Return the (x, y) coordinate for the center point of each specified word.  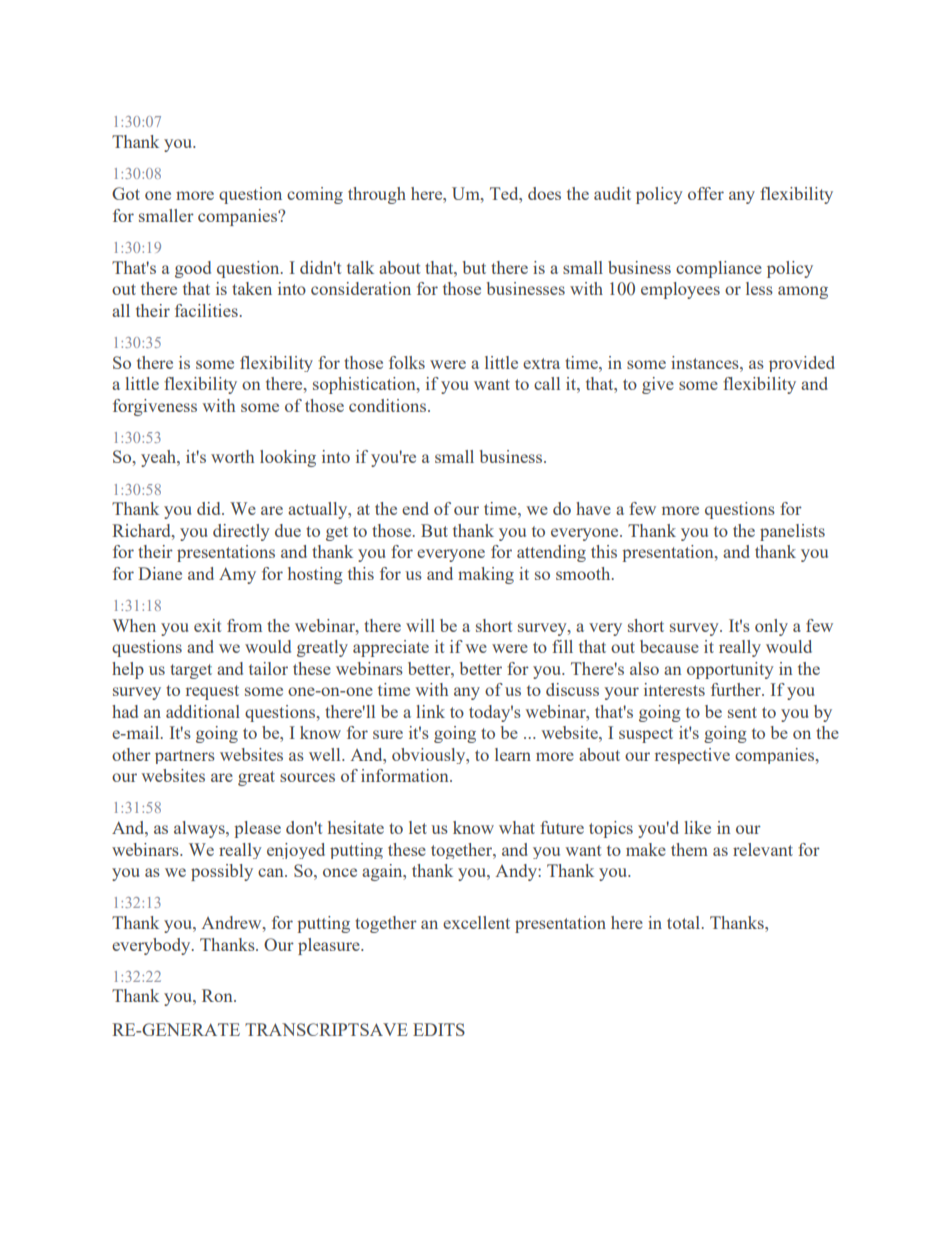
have (593, 508)
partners (185, 757)
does (544, 193)
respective (692, 756)
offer (706, 193)
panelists (792, 532)
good (193, 269)
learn (513, 754)
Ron (218, 995)
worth (232, 456)
